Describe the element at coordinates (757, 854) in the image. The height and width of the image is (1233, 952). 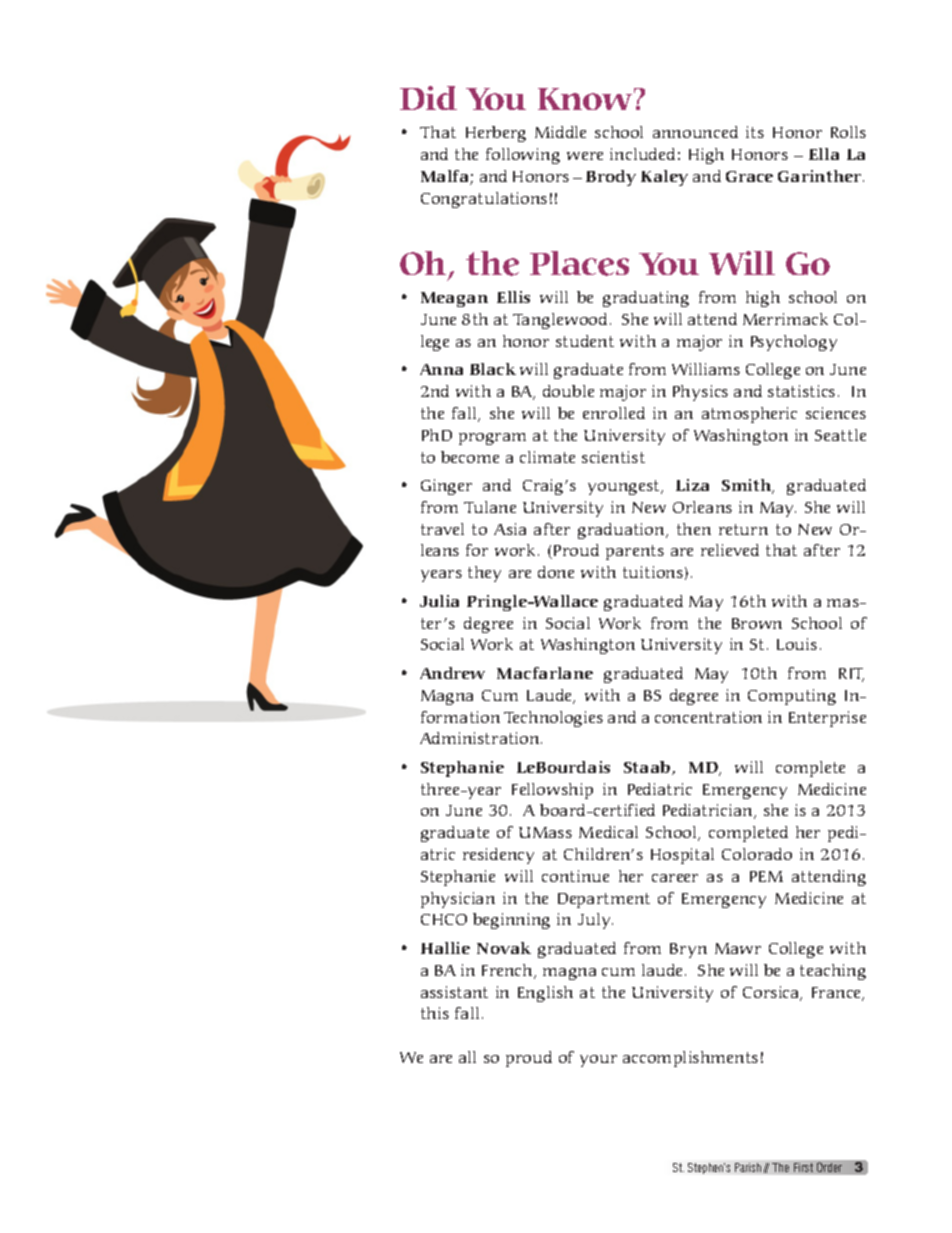
I see `Colorado` at that location.
